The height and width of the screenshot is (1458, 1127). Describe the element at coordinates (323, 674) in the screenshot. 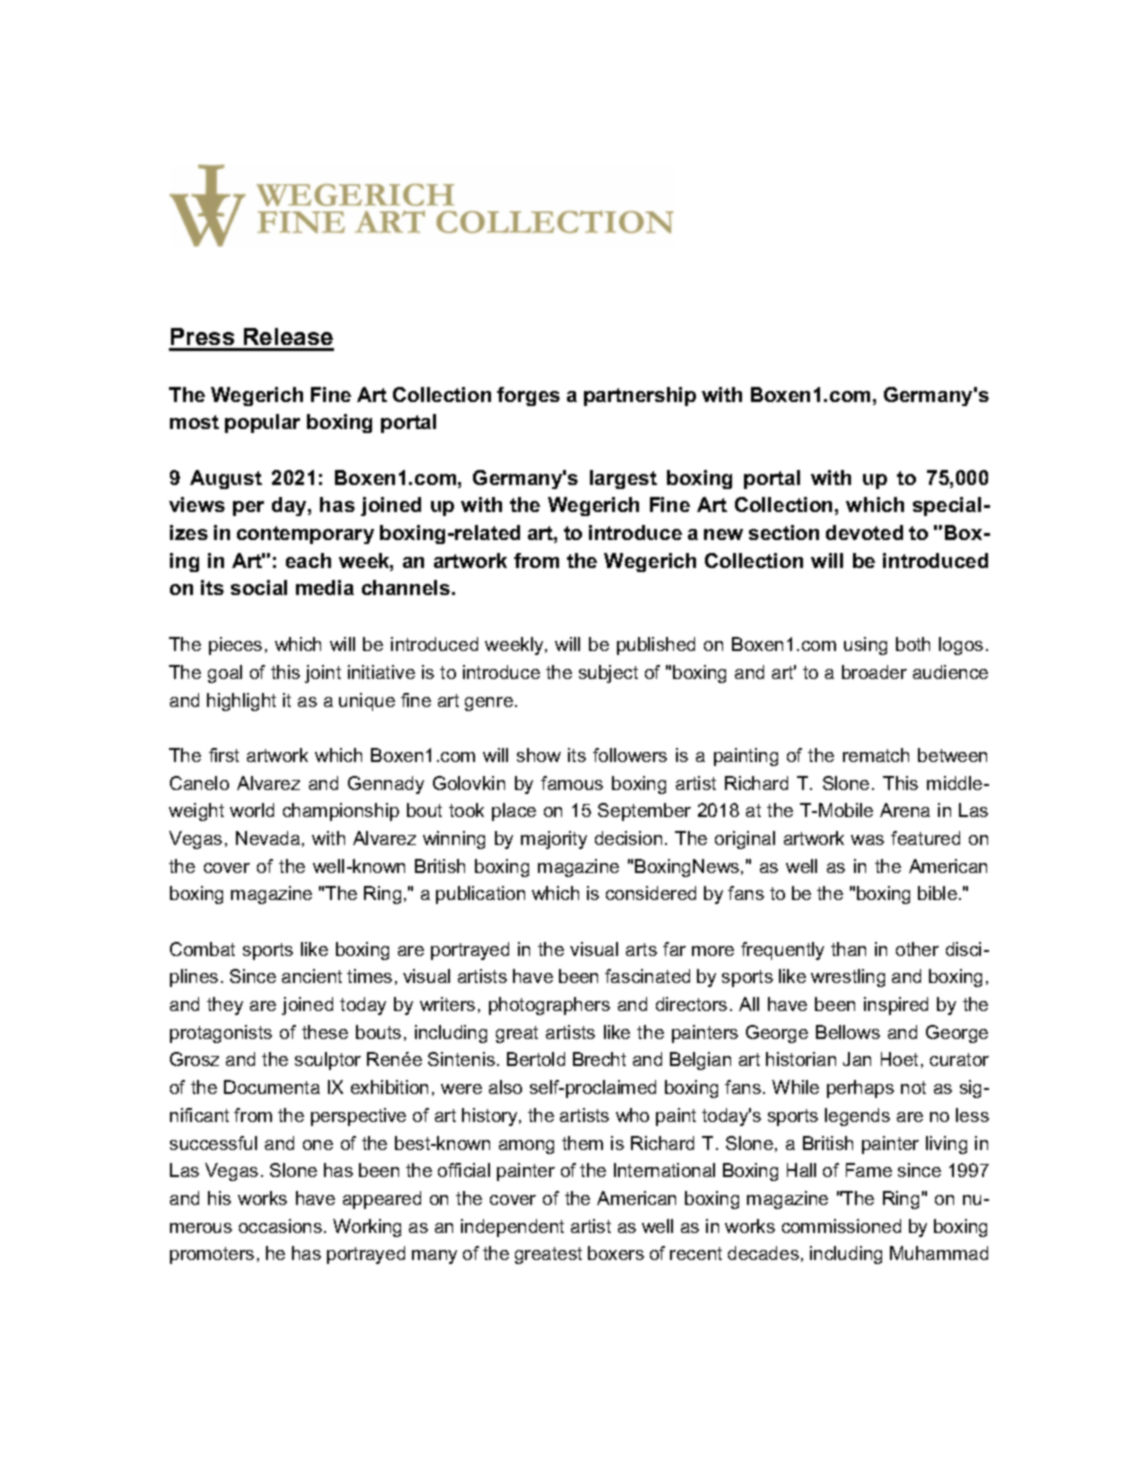

I see `joint` at that location.
